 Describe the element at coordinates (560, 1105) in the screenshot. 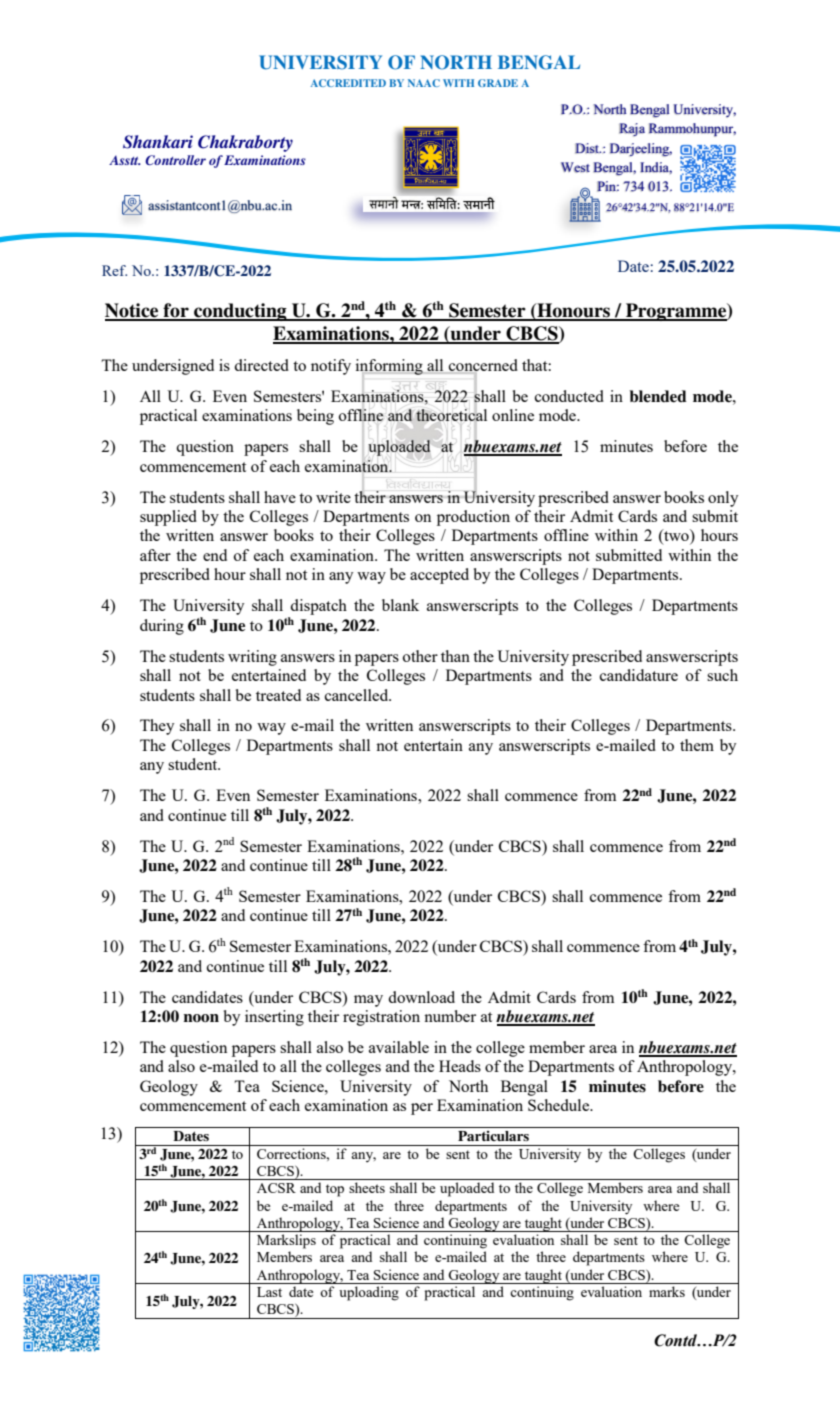

I see `Schedule` at that location.
